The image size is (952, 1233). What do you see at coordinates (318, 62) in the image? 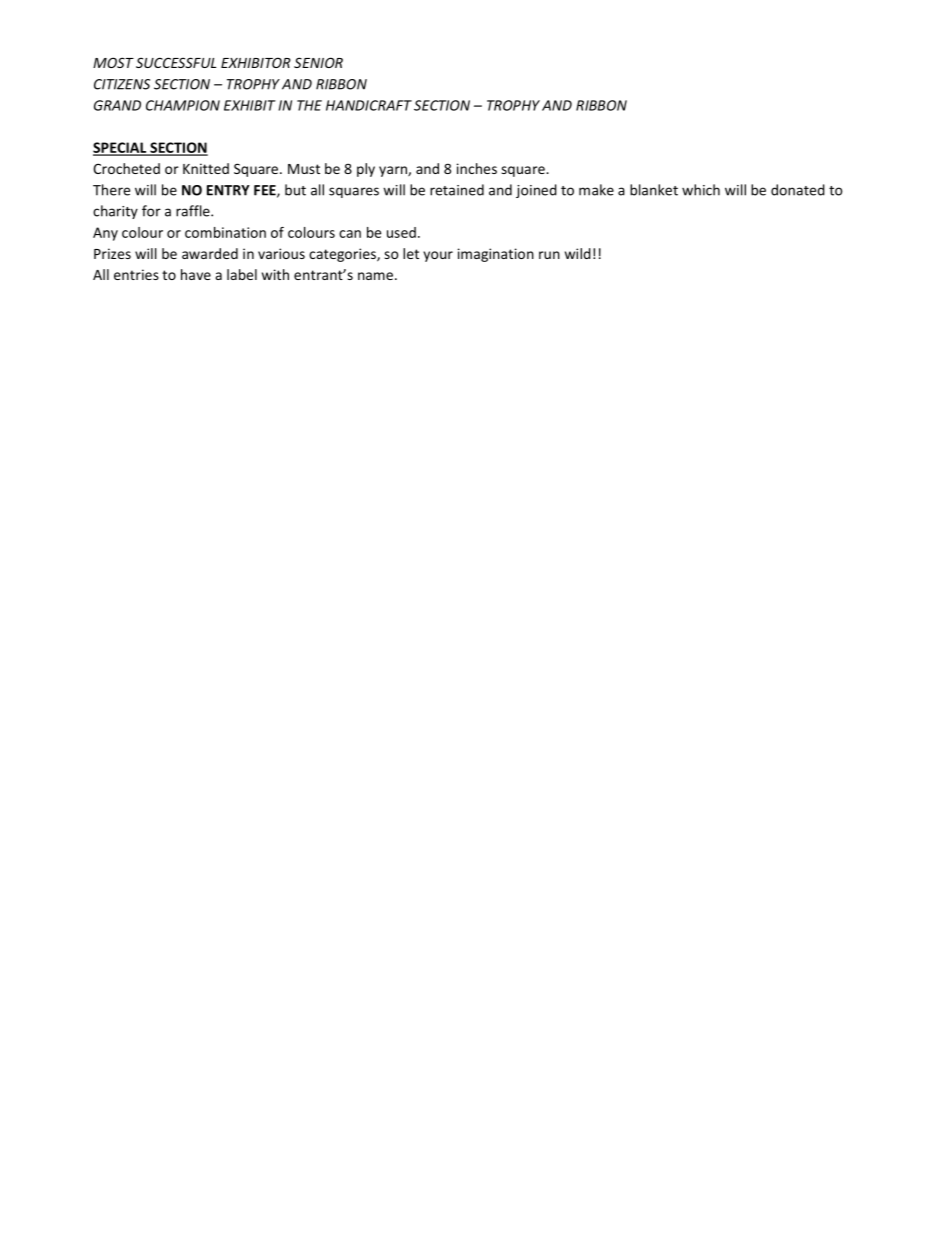
I see `SENIOR` at bounding box center [318, 62].
